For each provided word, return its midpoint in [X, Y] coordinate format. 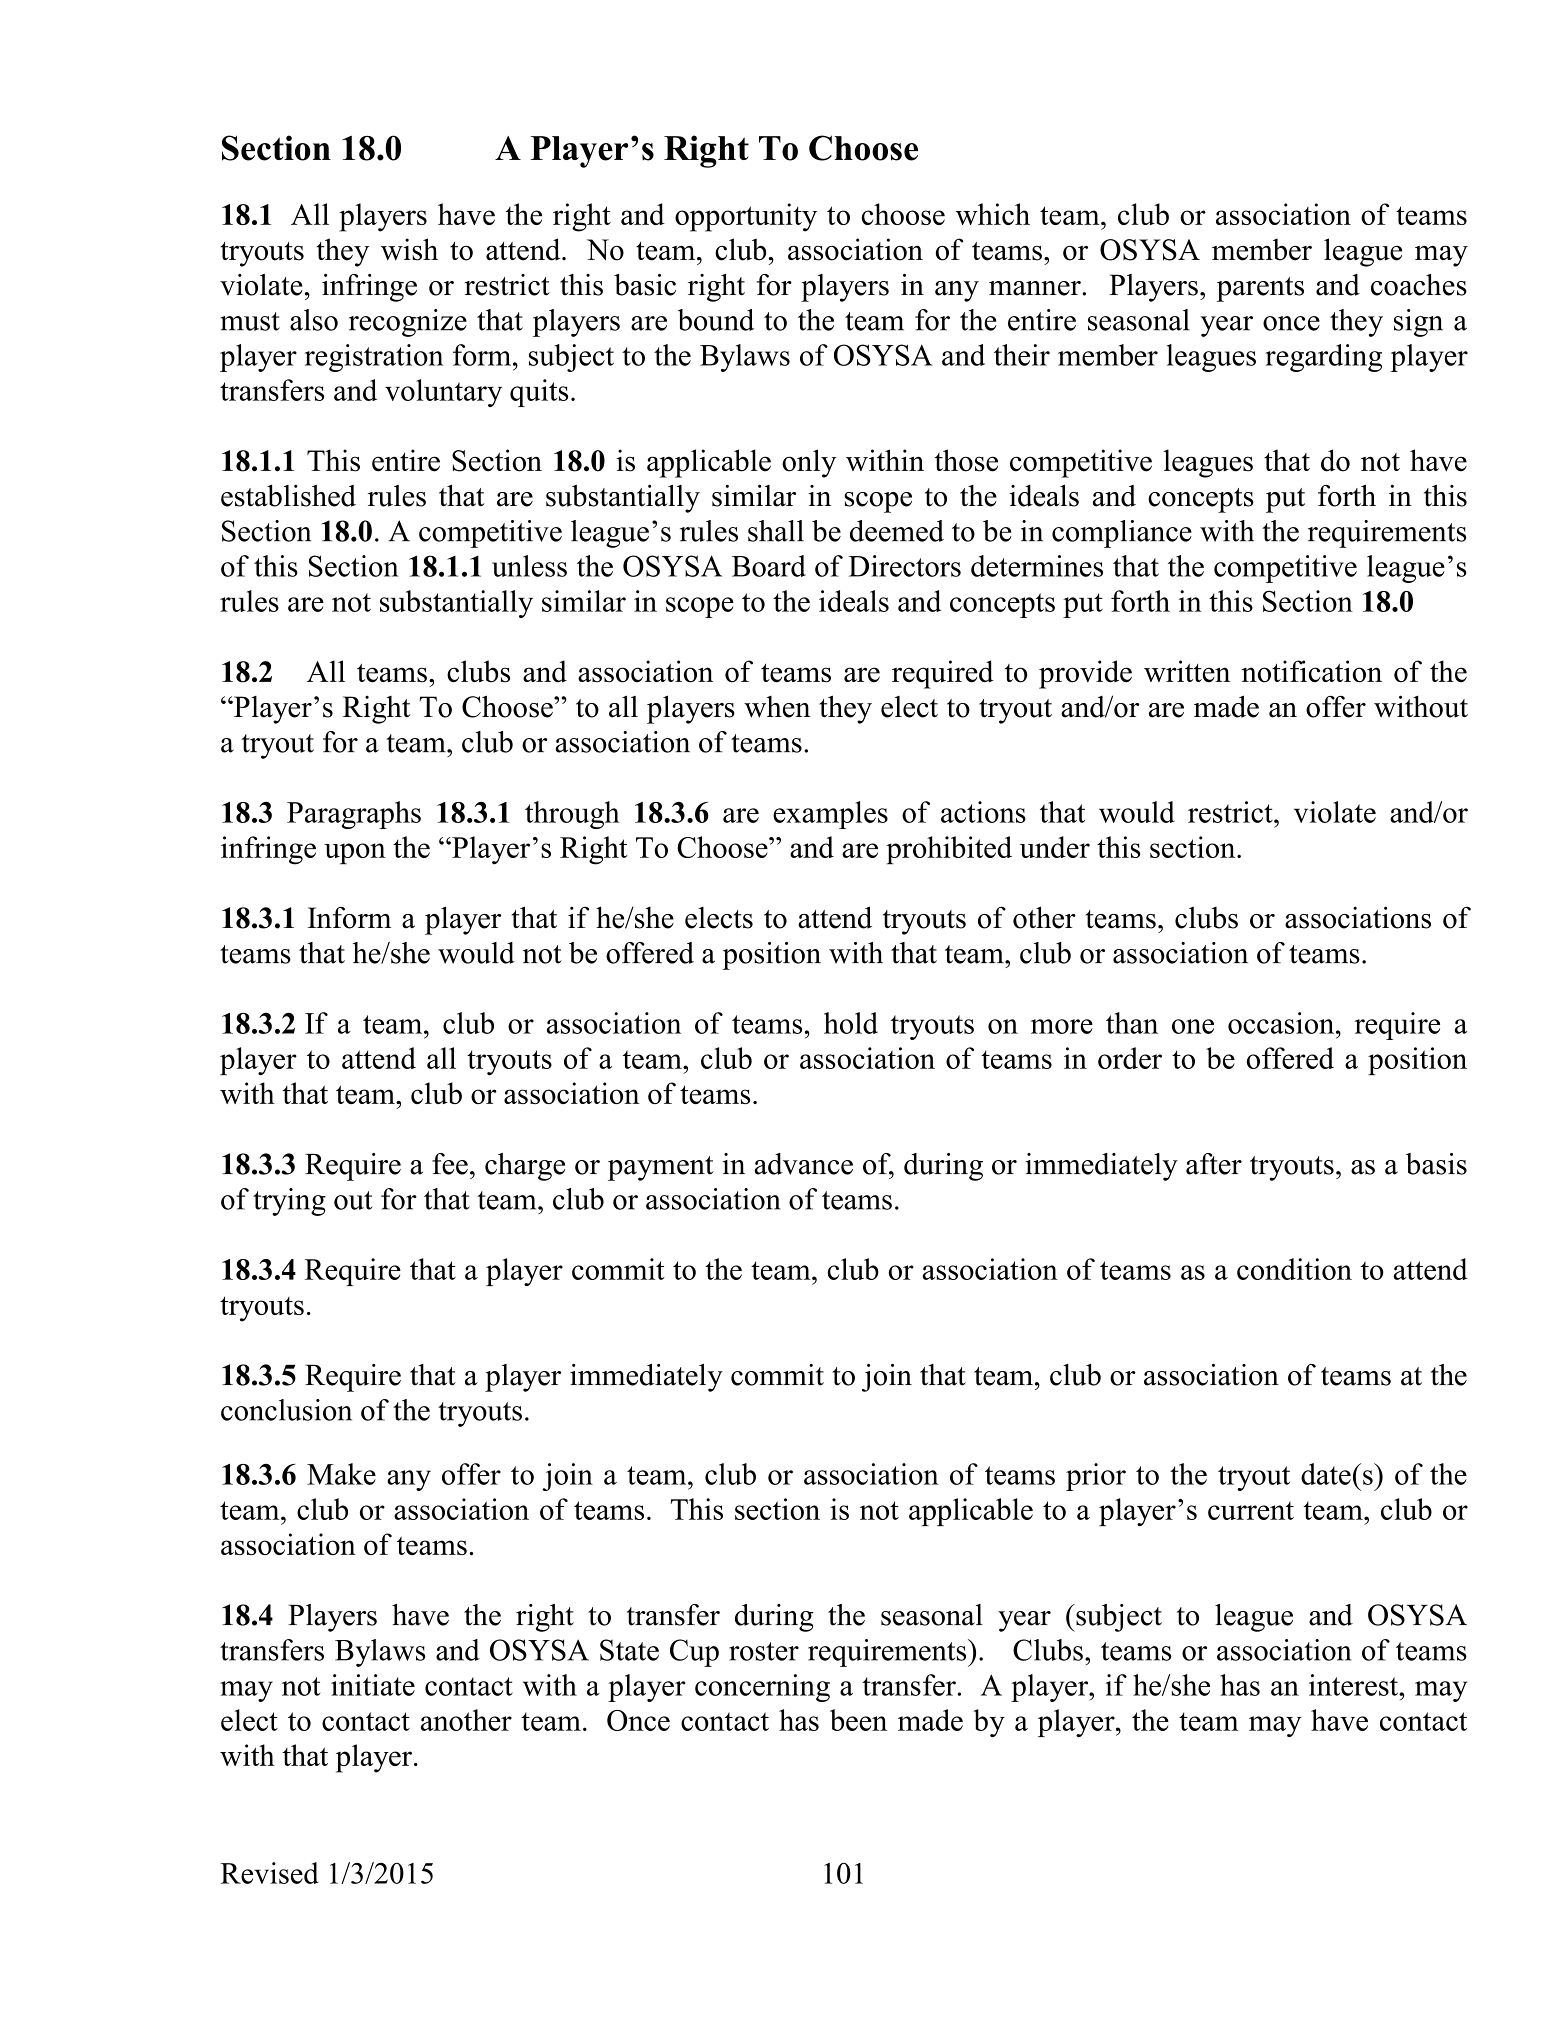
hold [851, 1023]
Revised [269, 1873]
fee [450, 1164]
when [777, 707]
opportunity [746, 217]
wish [409, 249]
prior [1096, 1477]
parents [1260, 289]
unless [529, 566]
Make [341, 1474]
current [1251, 1510]
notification [1312, 671]
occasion [1282, 1023]
